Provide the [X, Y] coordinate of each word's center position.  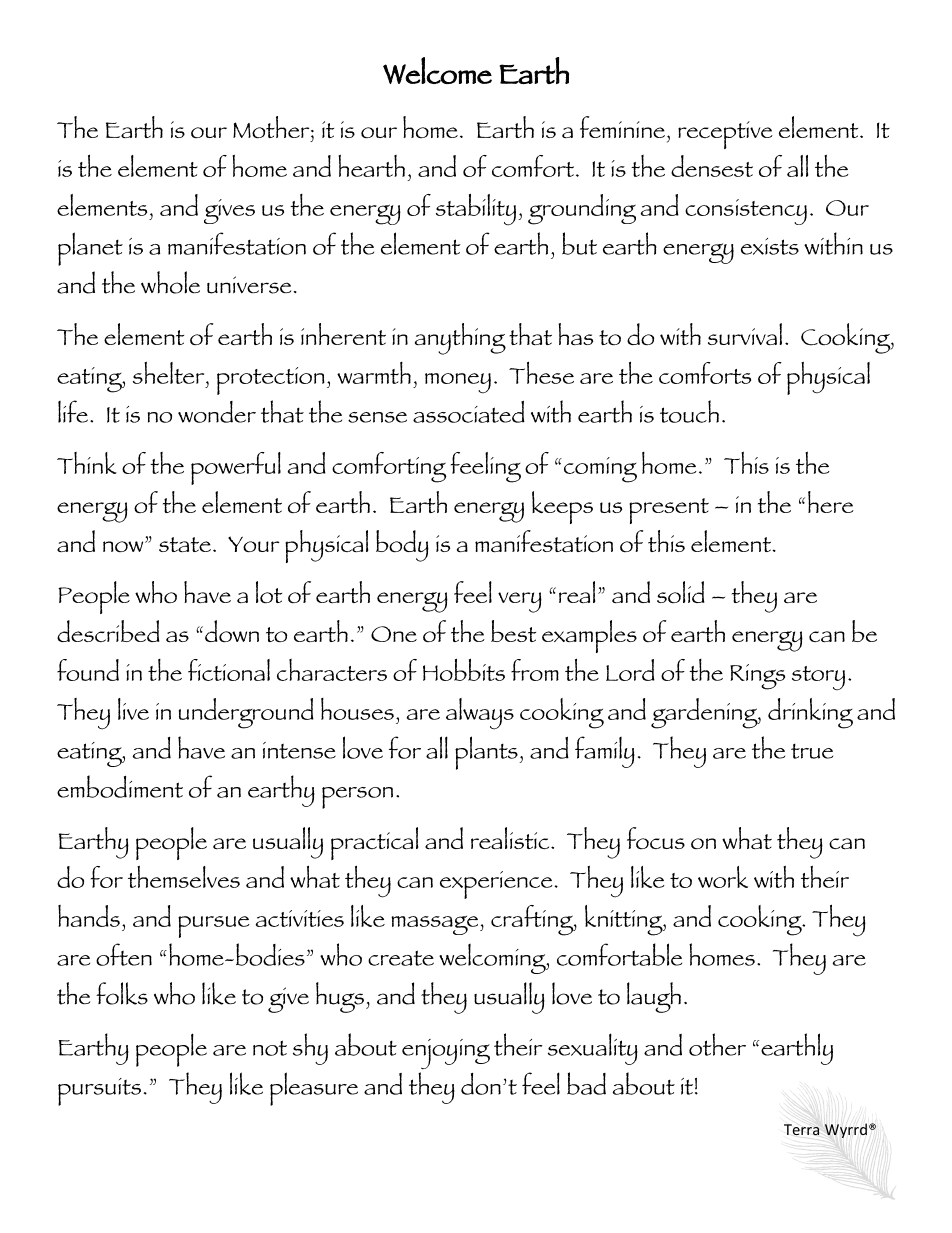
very [520, 602]
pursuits [99, 1092]
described [108, 631]
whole [170, 282]
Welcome [437, 70]
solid [680, 592]
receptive [725, 135]
